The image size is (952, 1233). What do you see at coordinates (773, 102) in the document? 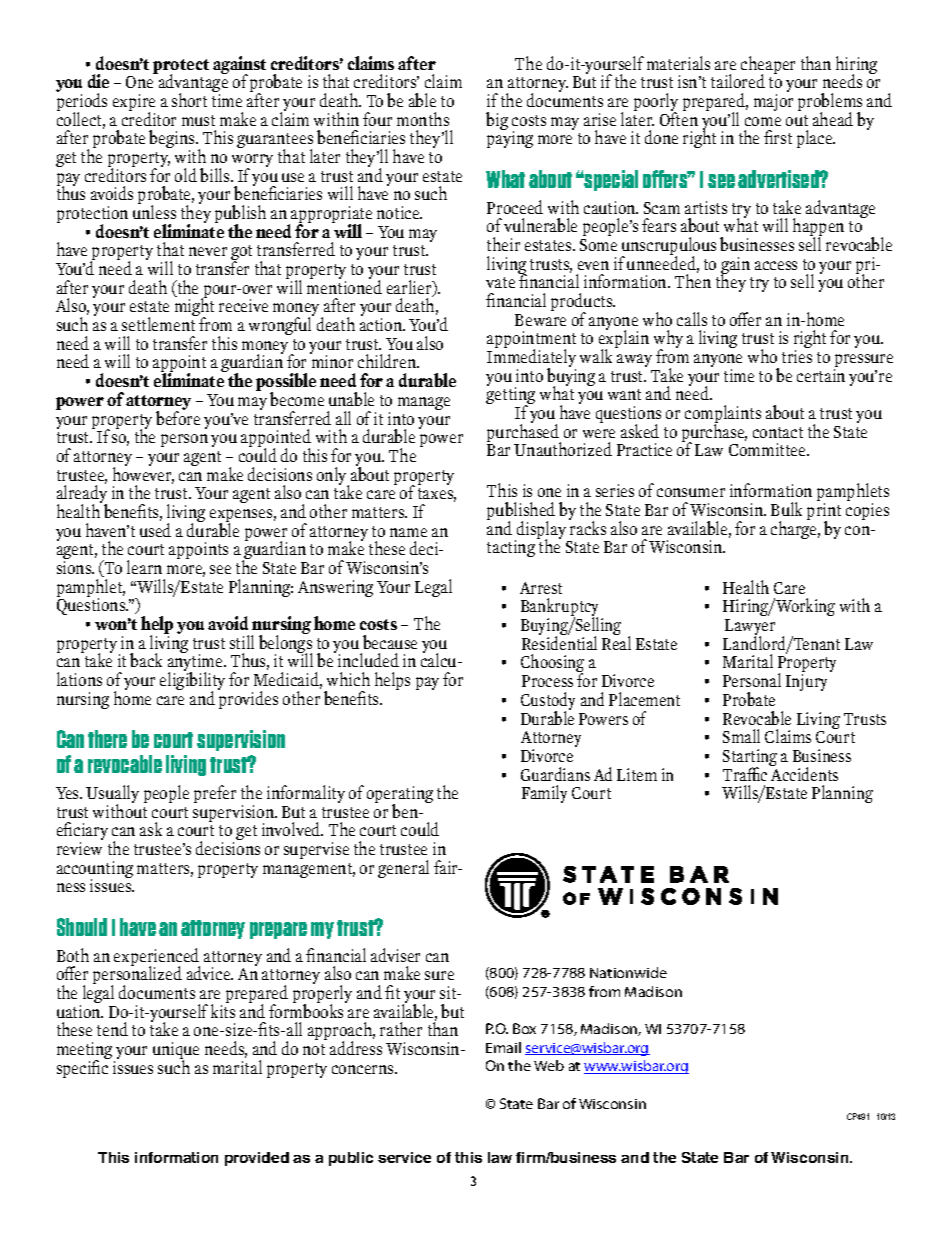
I see `major` at bounding box center [773, 102].
